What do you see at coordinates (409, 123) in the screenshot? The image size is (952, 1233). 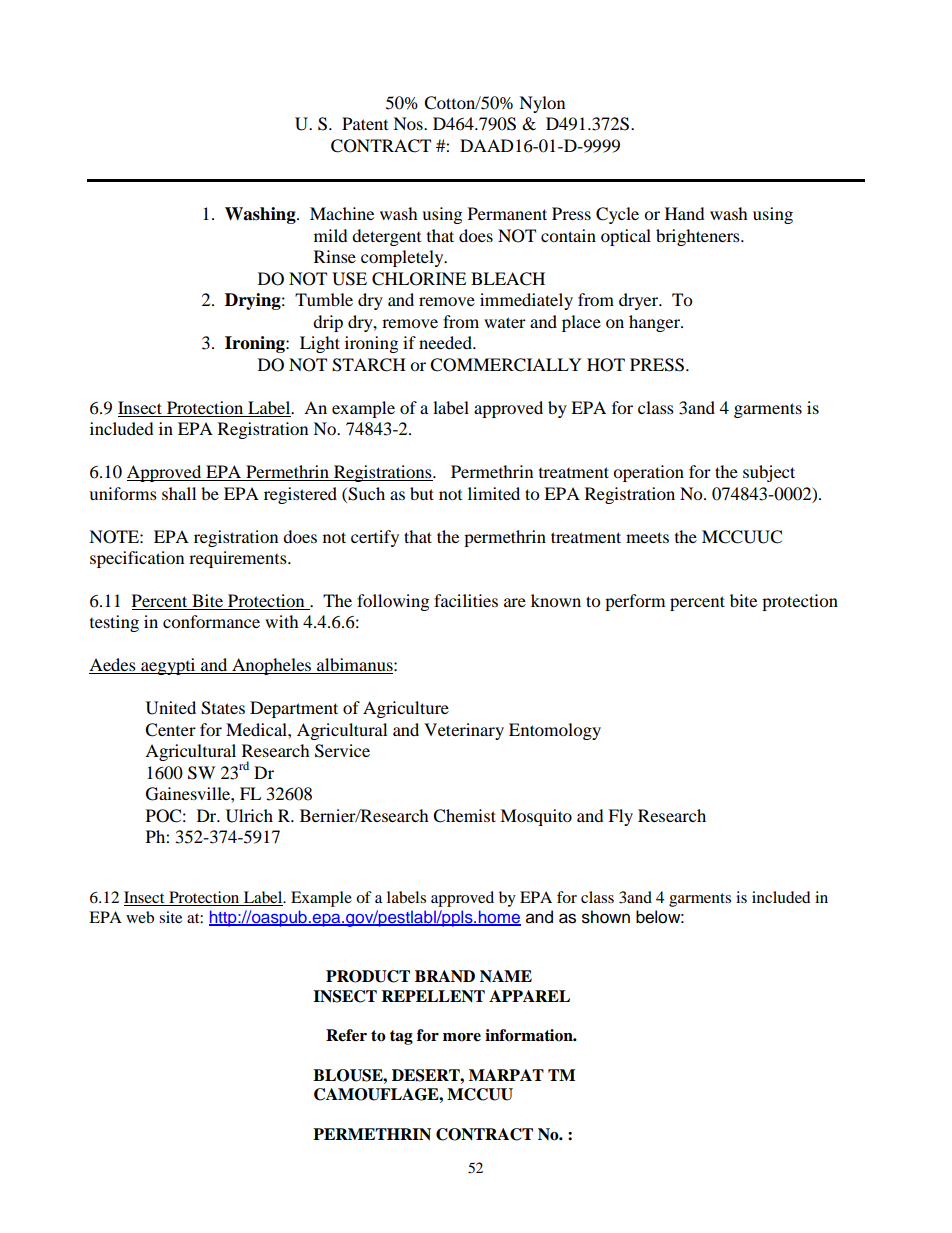 I see `Nos` at bounding box center [409, 123].
